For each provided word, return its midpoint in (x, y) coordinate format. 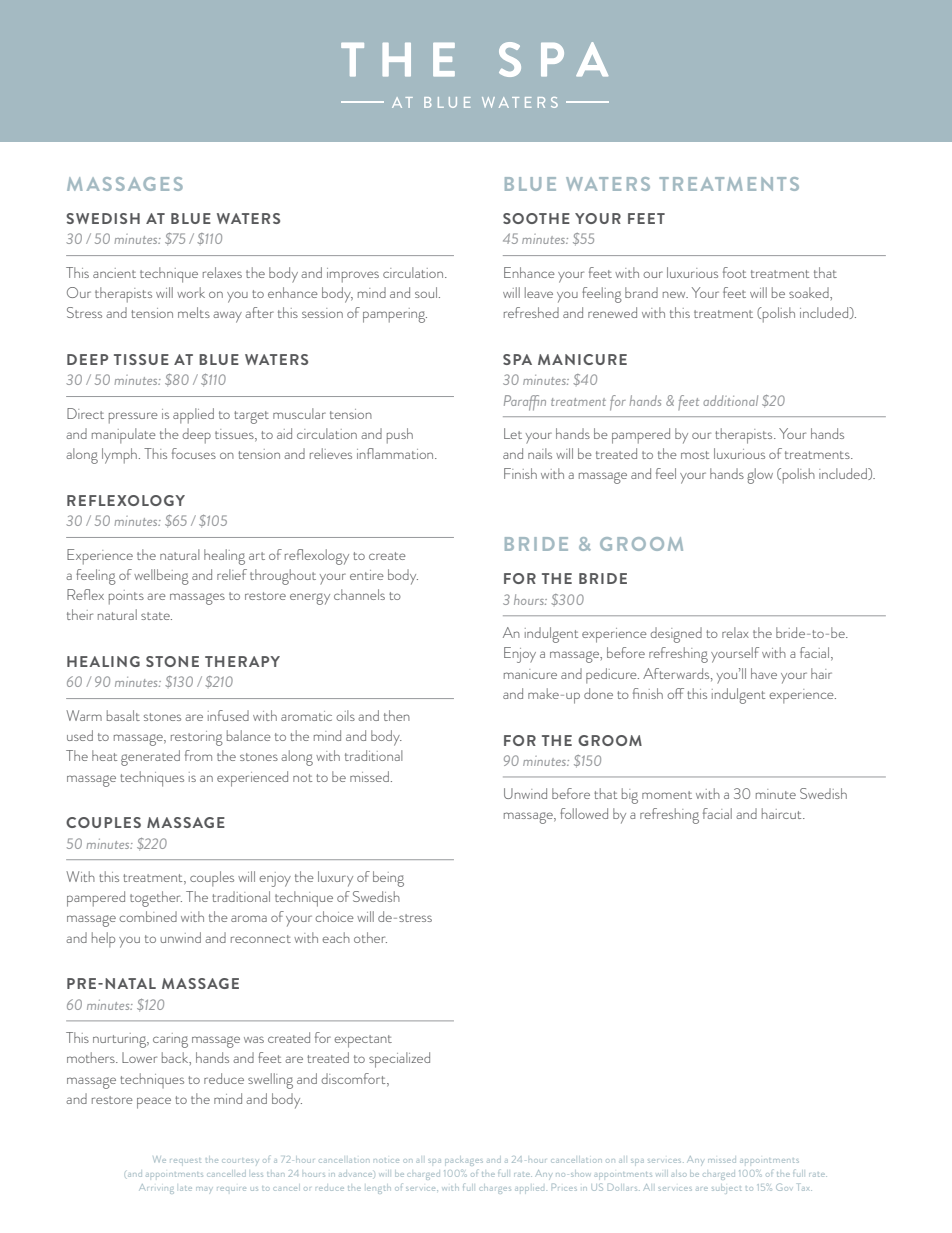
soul (426, 292)
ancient (114, 273)
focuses (194, 453)
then (397, 715)
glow (760, 476)
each (336, 937)
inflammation (396, 453)
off (675, 693)
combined (148, 916)
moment (667, 795)
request (185, 1160)
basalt (123, 715)
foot (734, 272)
